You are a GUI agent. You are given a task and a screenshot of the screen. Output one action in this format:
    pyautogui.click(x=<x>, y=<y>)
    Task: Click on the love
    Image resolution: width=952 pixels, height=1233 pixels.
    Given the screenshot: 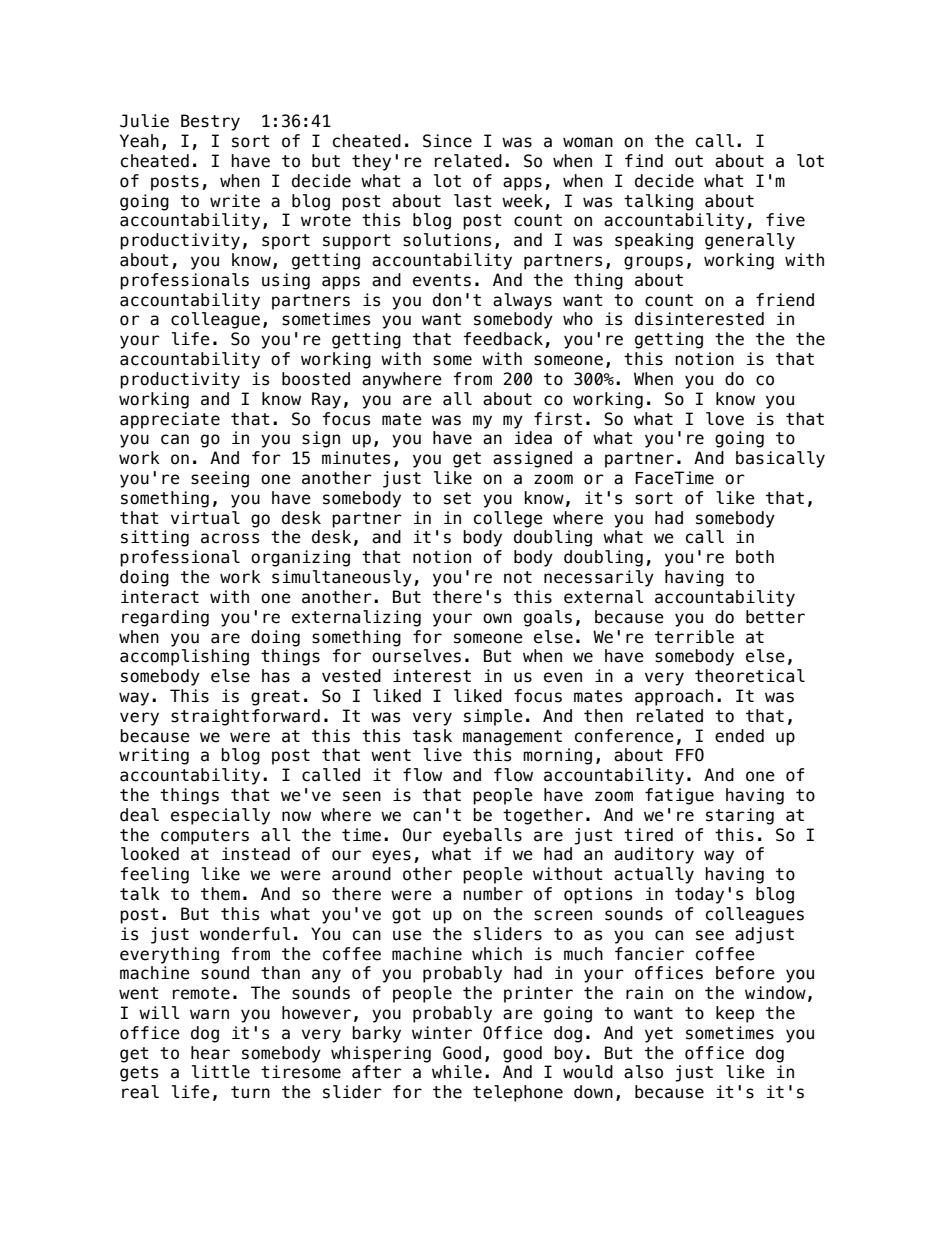 What is the action you would take?
    pyautogui.click(x=725, y=419)
